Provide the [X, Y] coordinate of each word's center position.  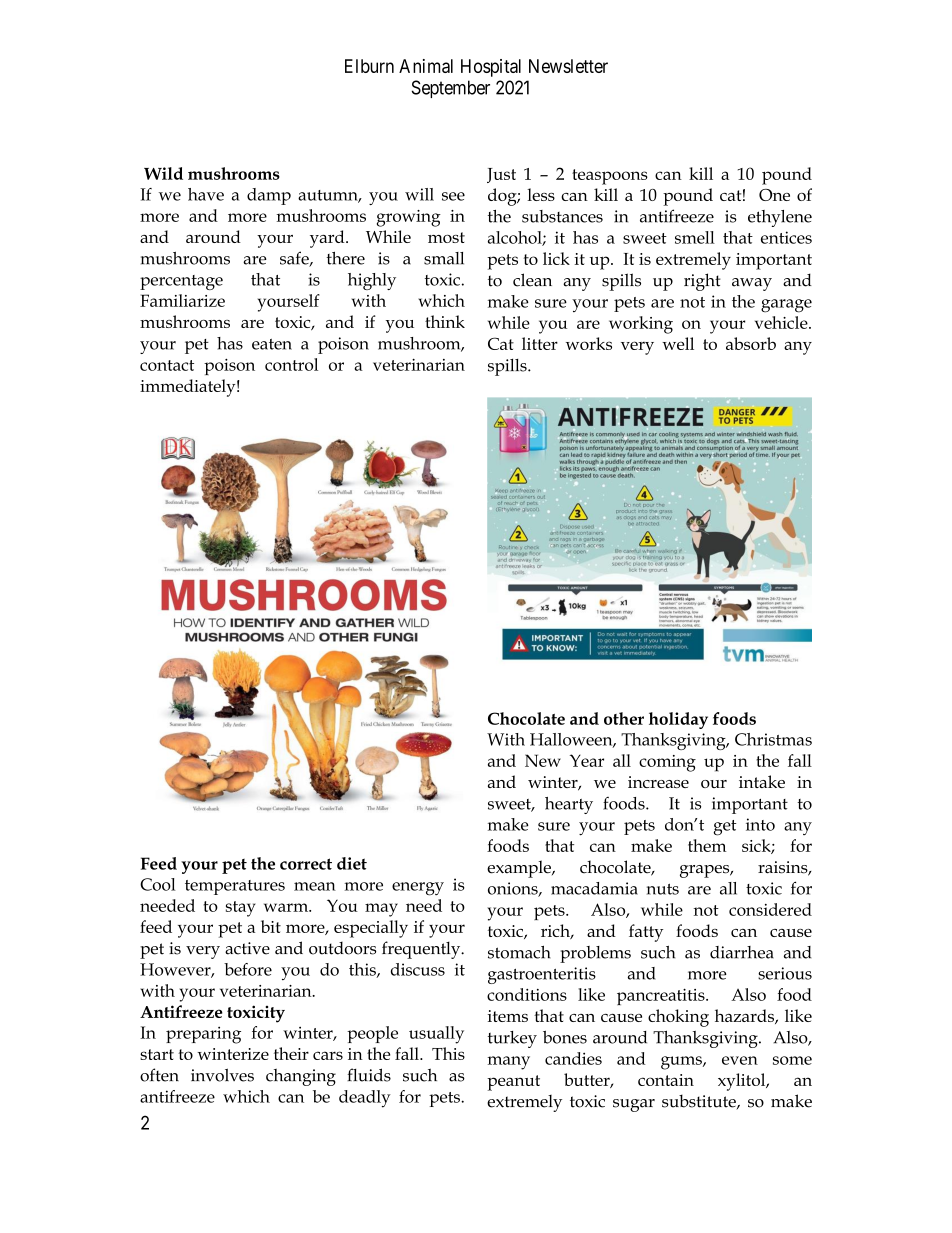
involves [222, 1075]
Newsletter [568, 66]
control [291, 364]
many [509, 1063]
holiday [678, 720]
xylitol [743, 1082]
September [451, 89]
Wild [163, 173]
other [624, 718]
